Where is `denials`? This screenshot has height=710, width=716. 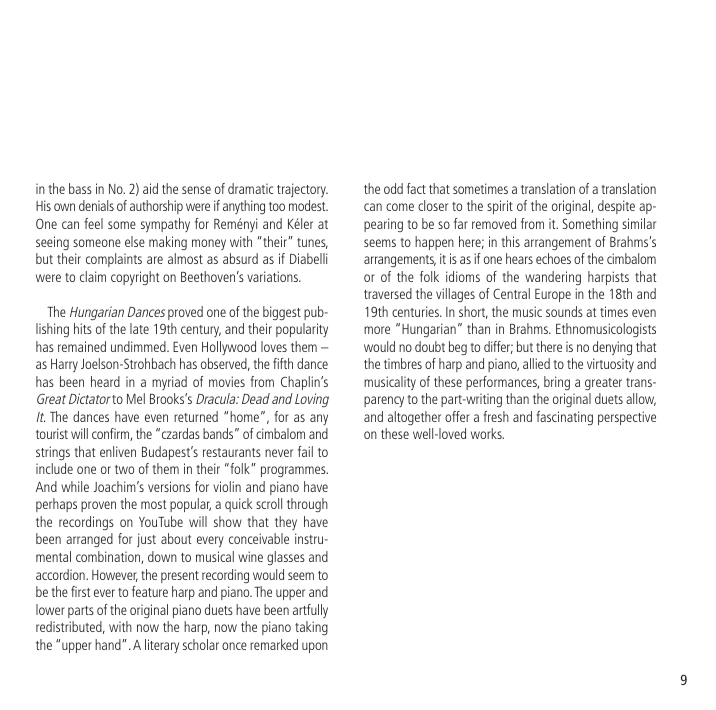
denials is located at coordinates (96, 205).
